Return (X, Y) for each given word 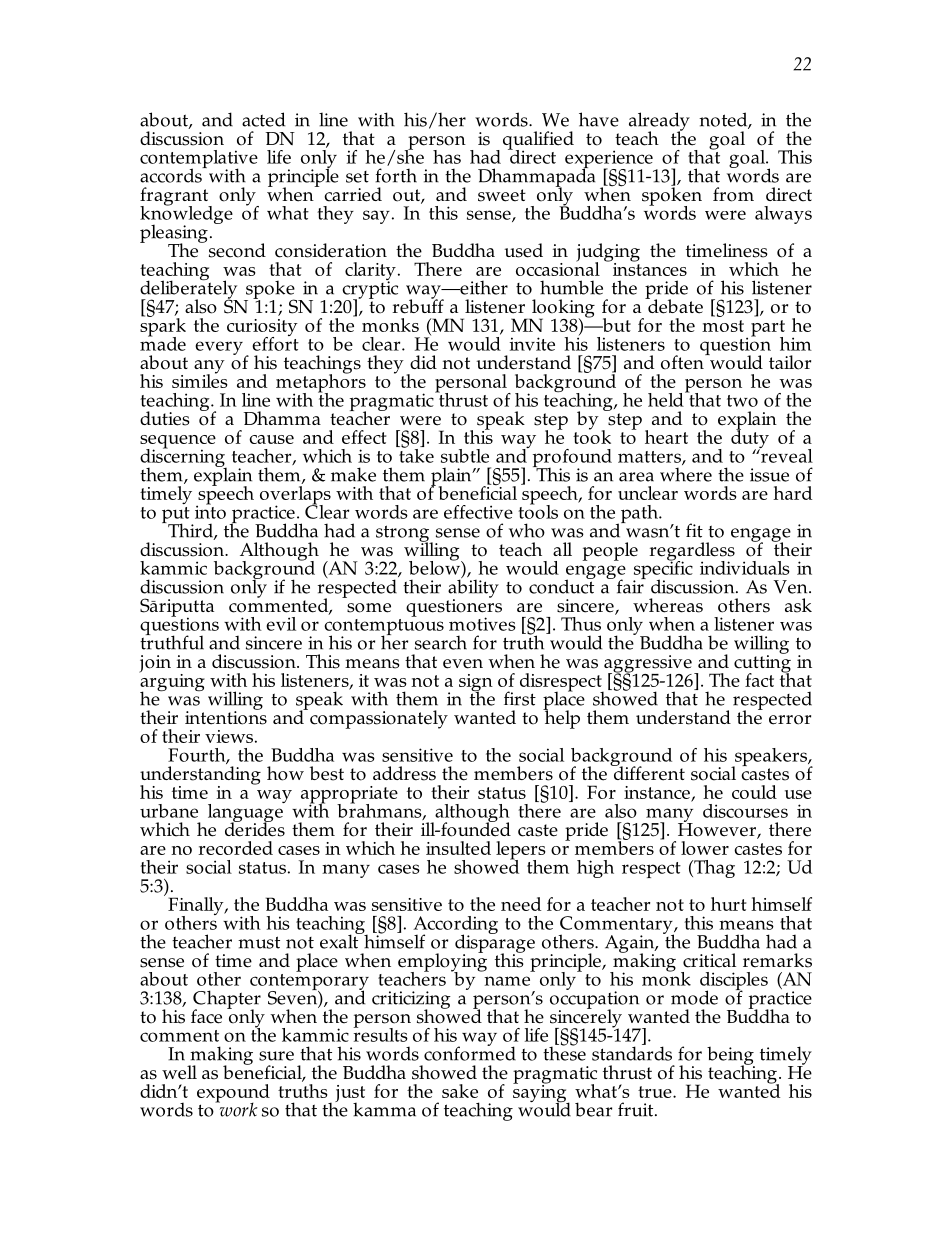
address (404, 773)
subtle (465, 456)
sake (460, 1091)
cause (271, 439)
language (246, 812)
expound (233, 1094)
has (447, 157)
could (754, 792)
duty (750, 439)
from (733, 194)
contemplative (199, 160)
